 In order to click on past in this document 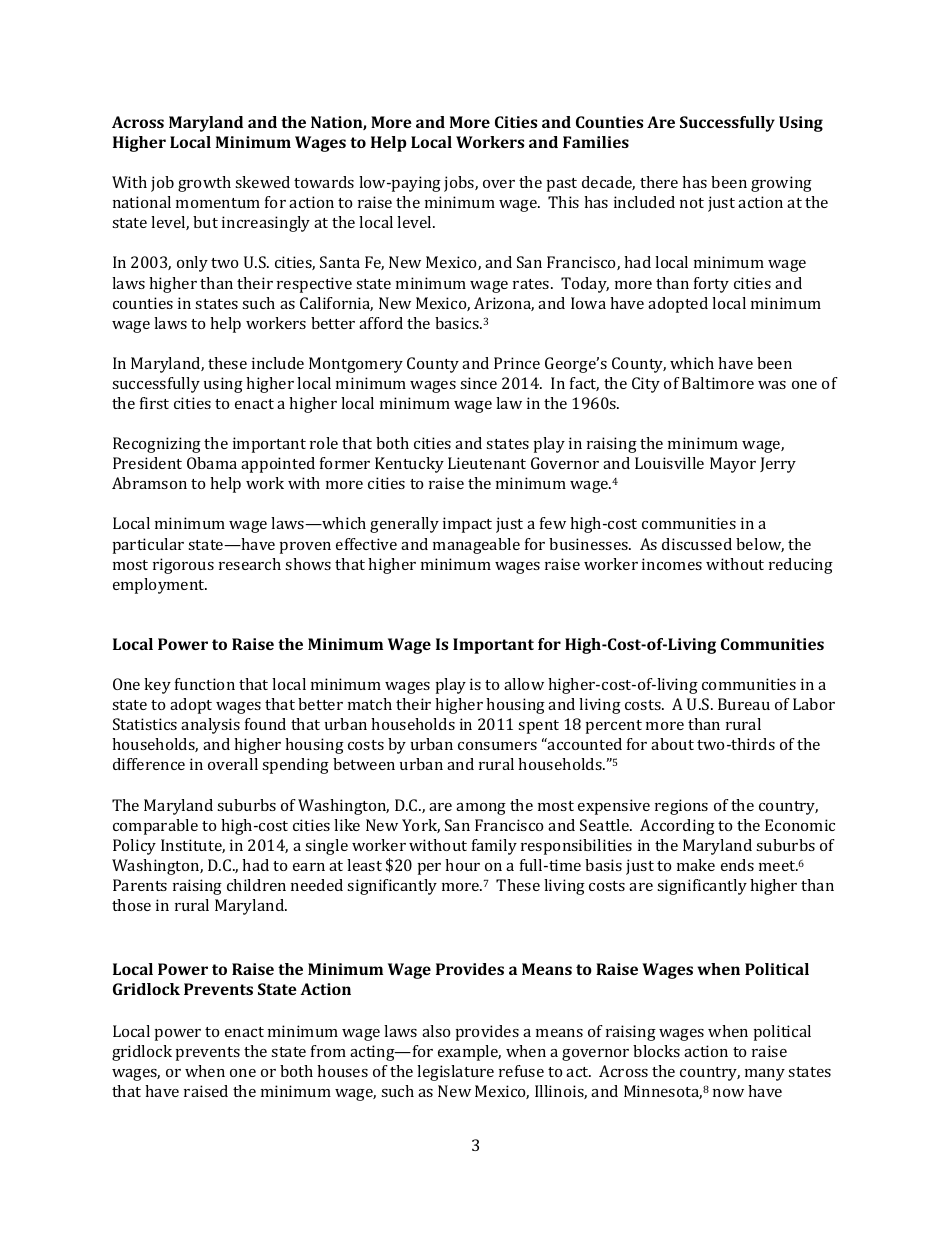, I will do `click(562, 185)`.
